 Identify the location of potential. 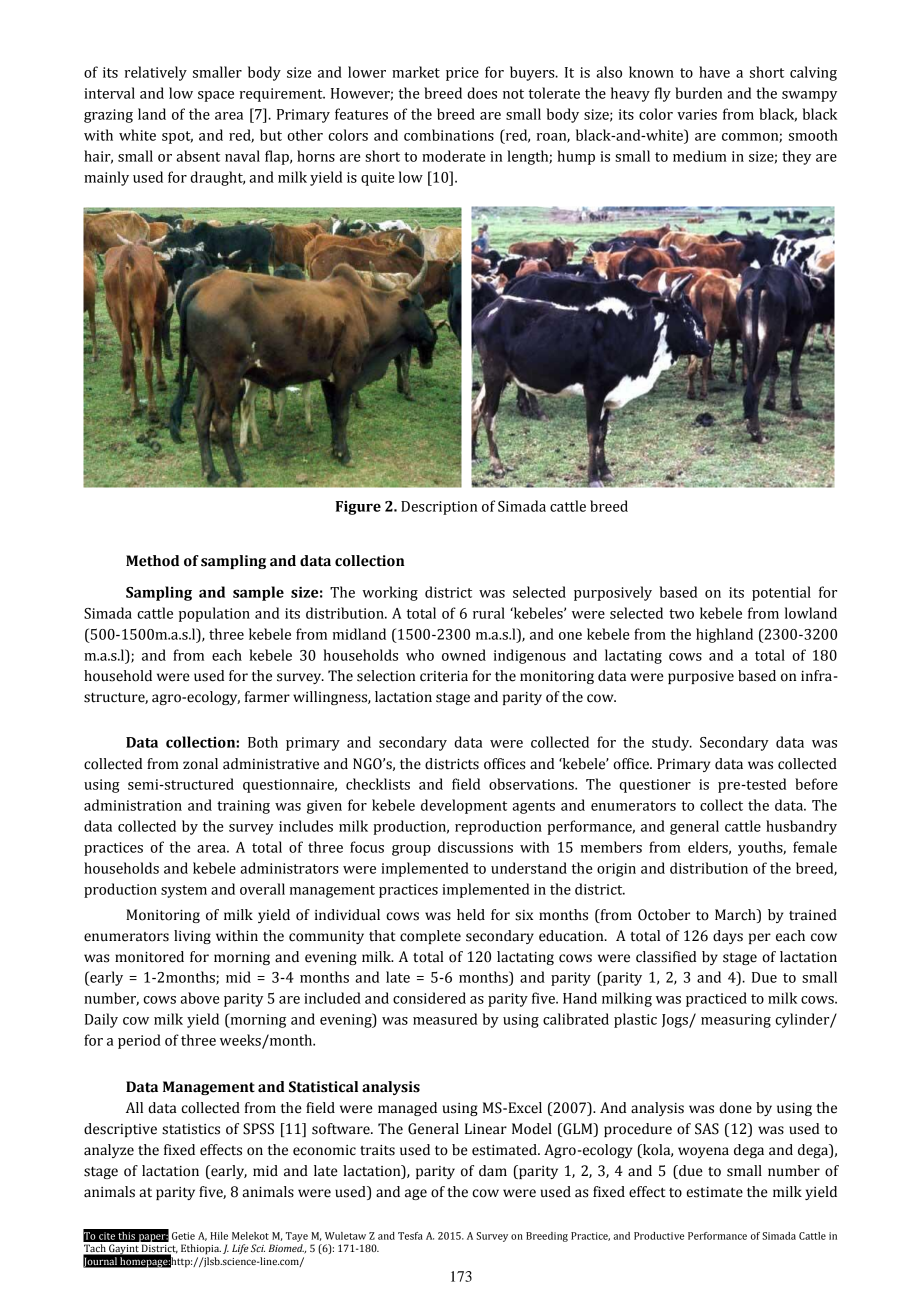
(781, 593).
